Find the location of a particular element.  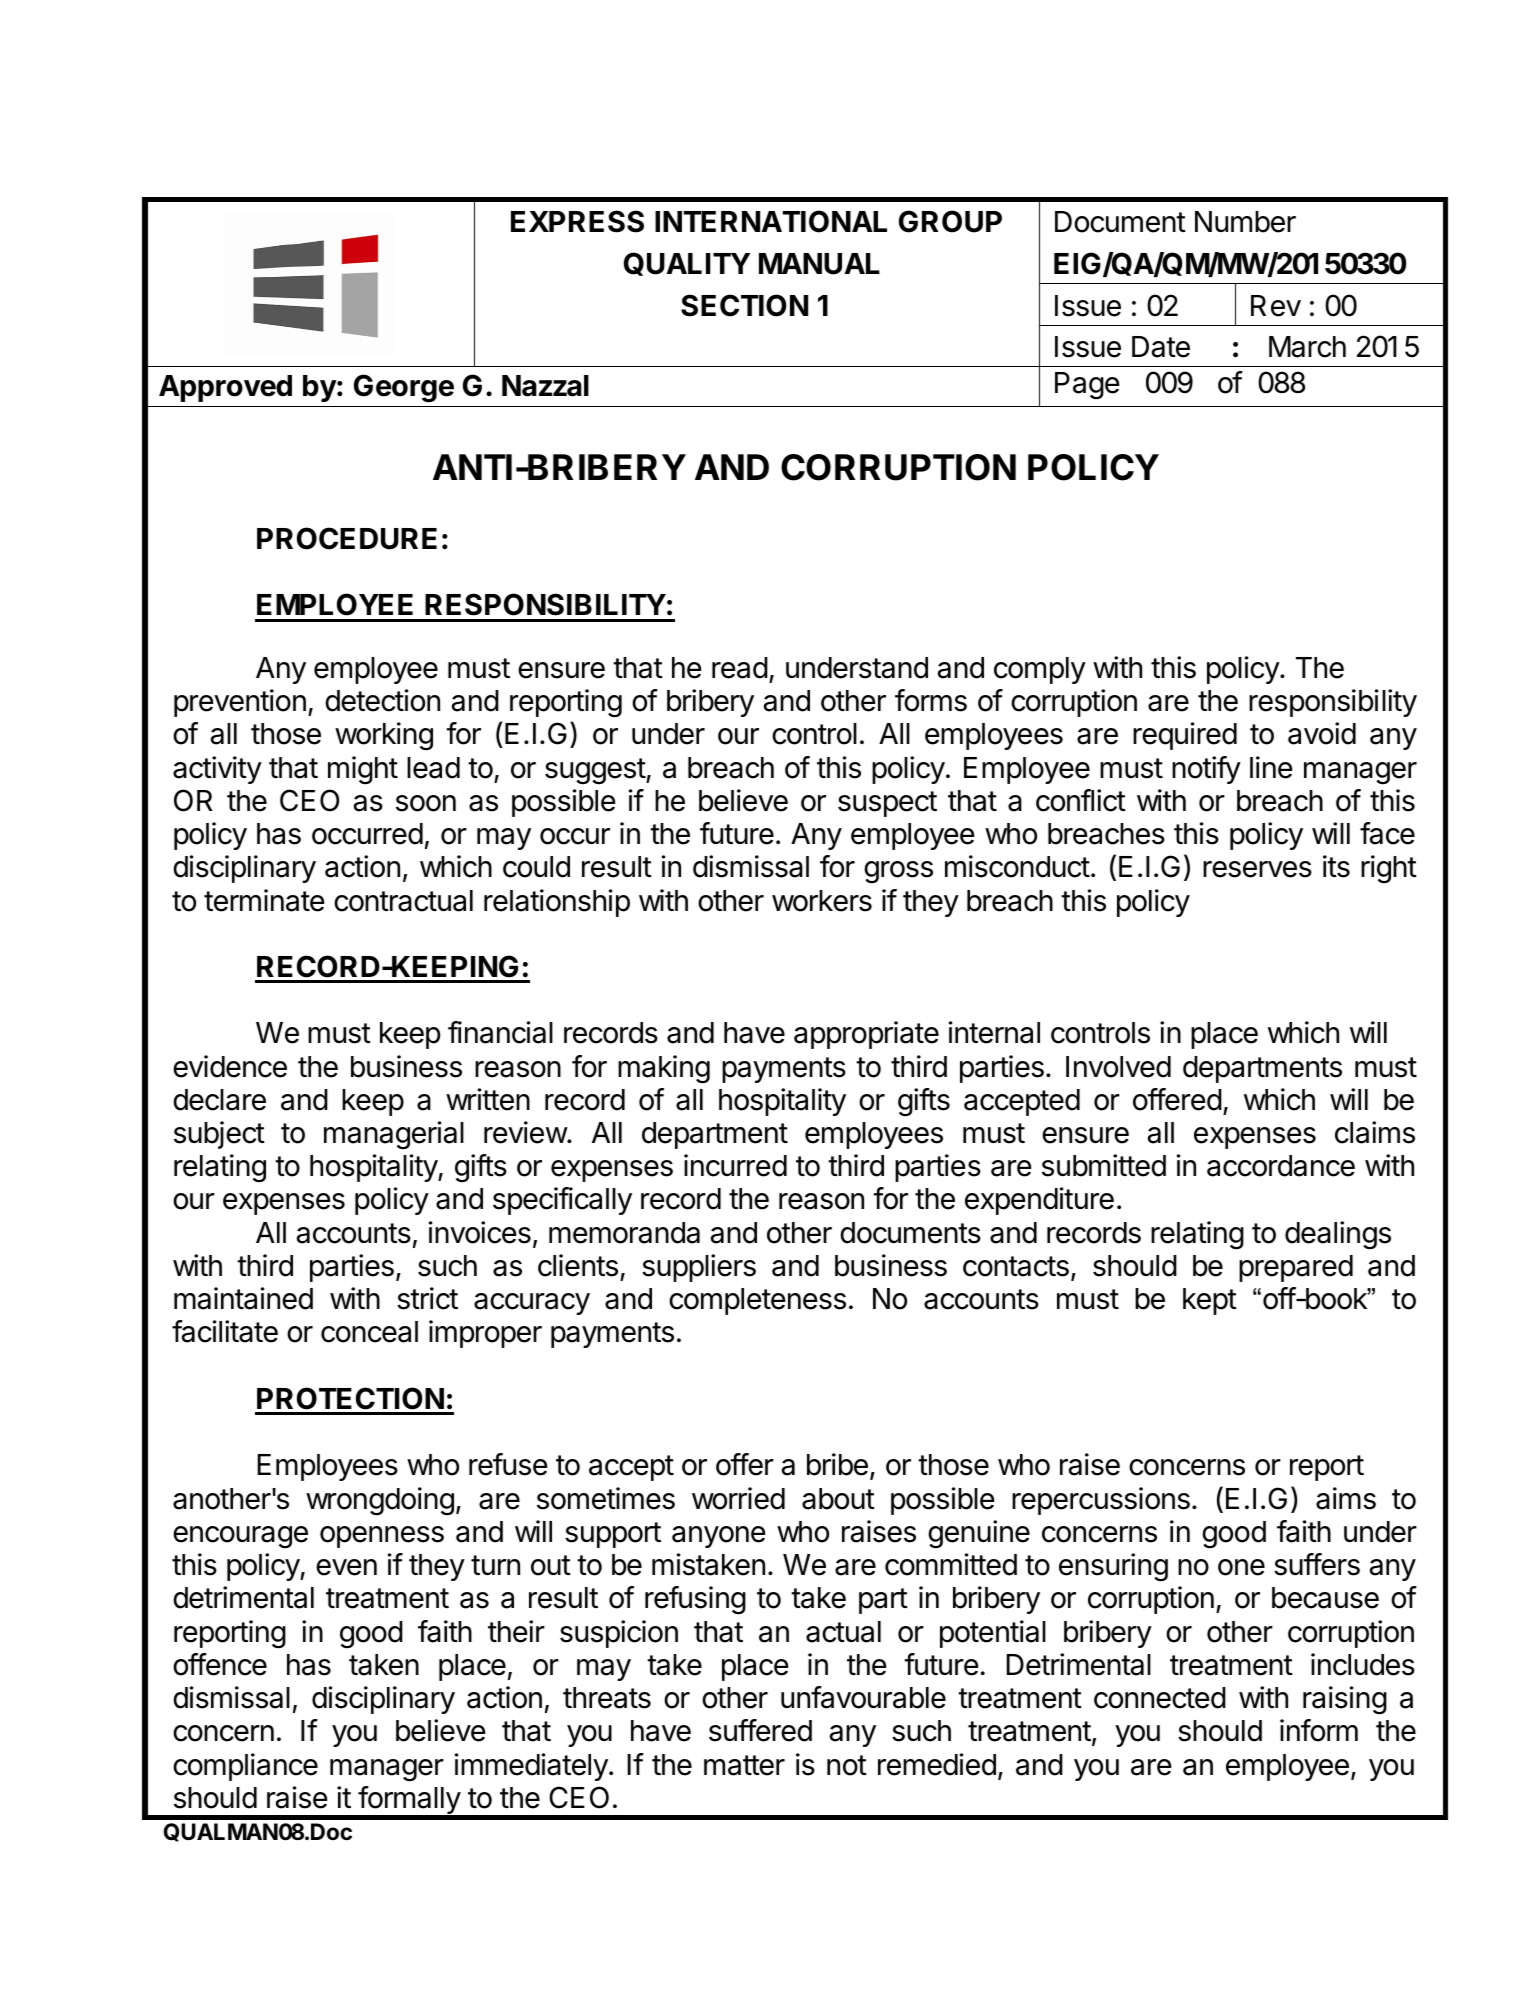

completeness is located at coordinates (757, 1301).
